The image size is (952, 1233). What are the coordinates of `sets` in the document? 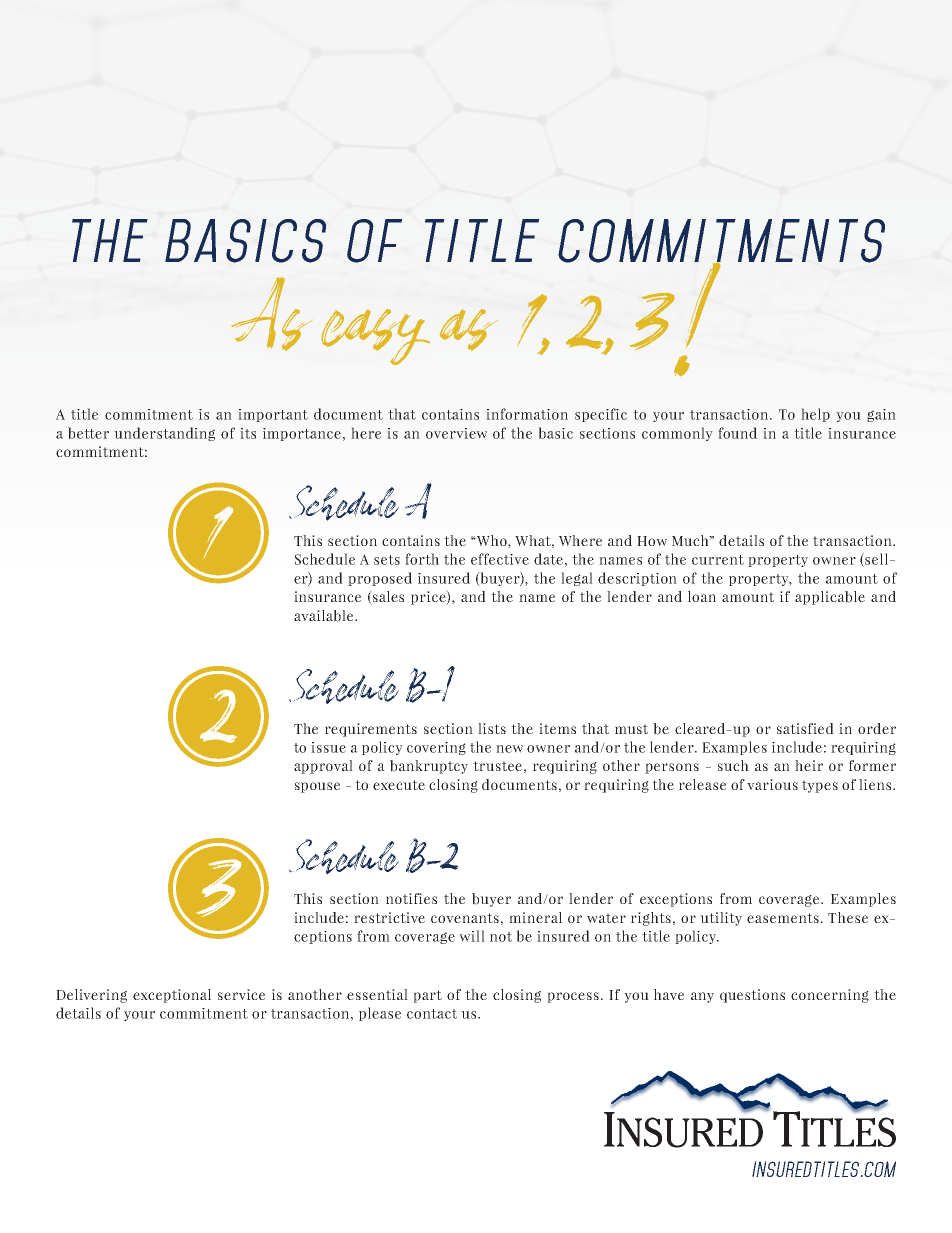 It's located at (387, 560).
